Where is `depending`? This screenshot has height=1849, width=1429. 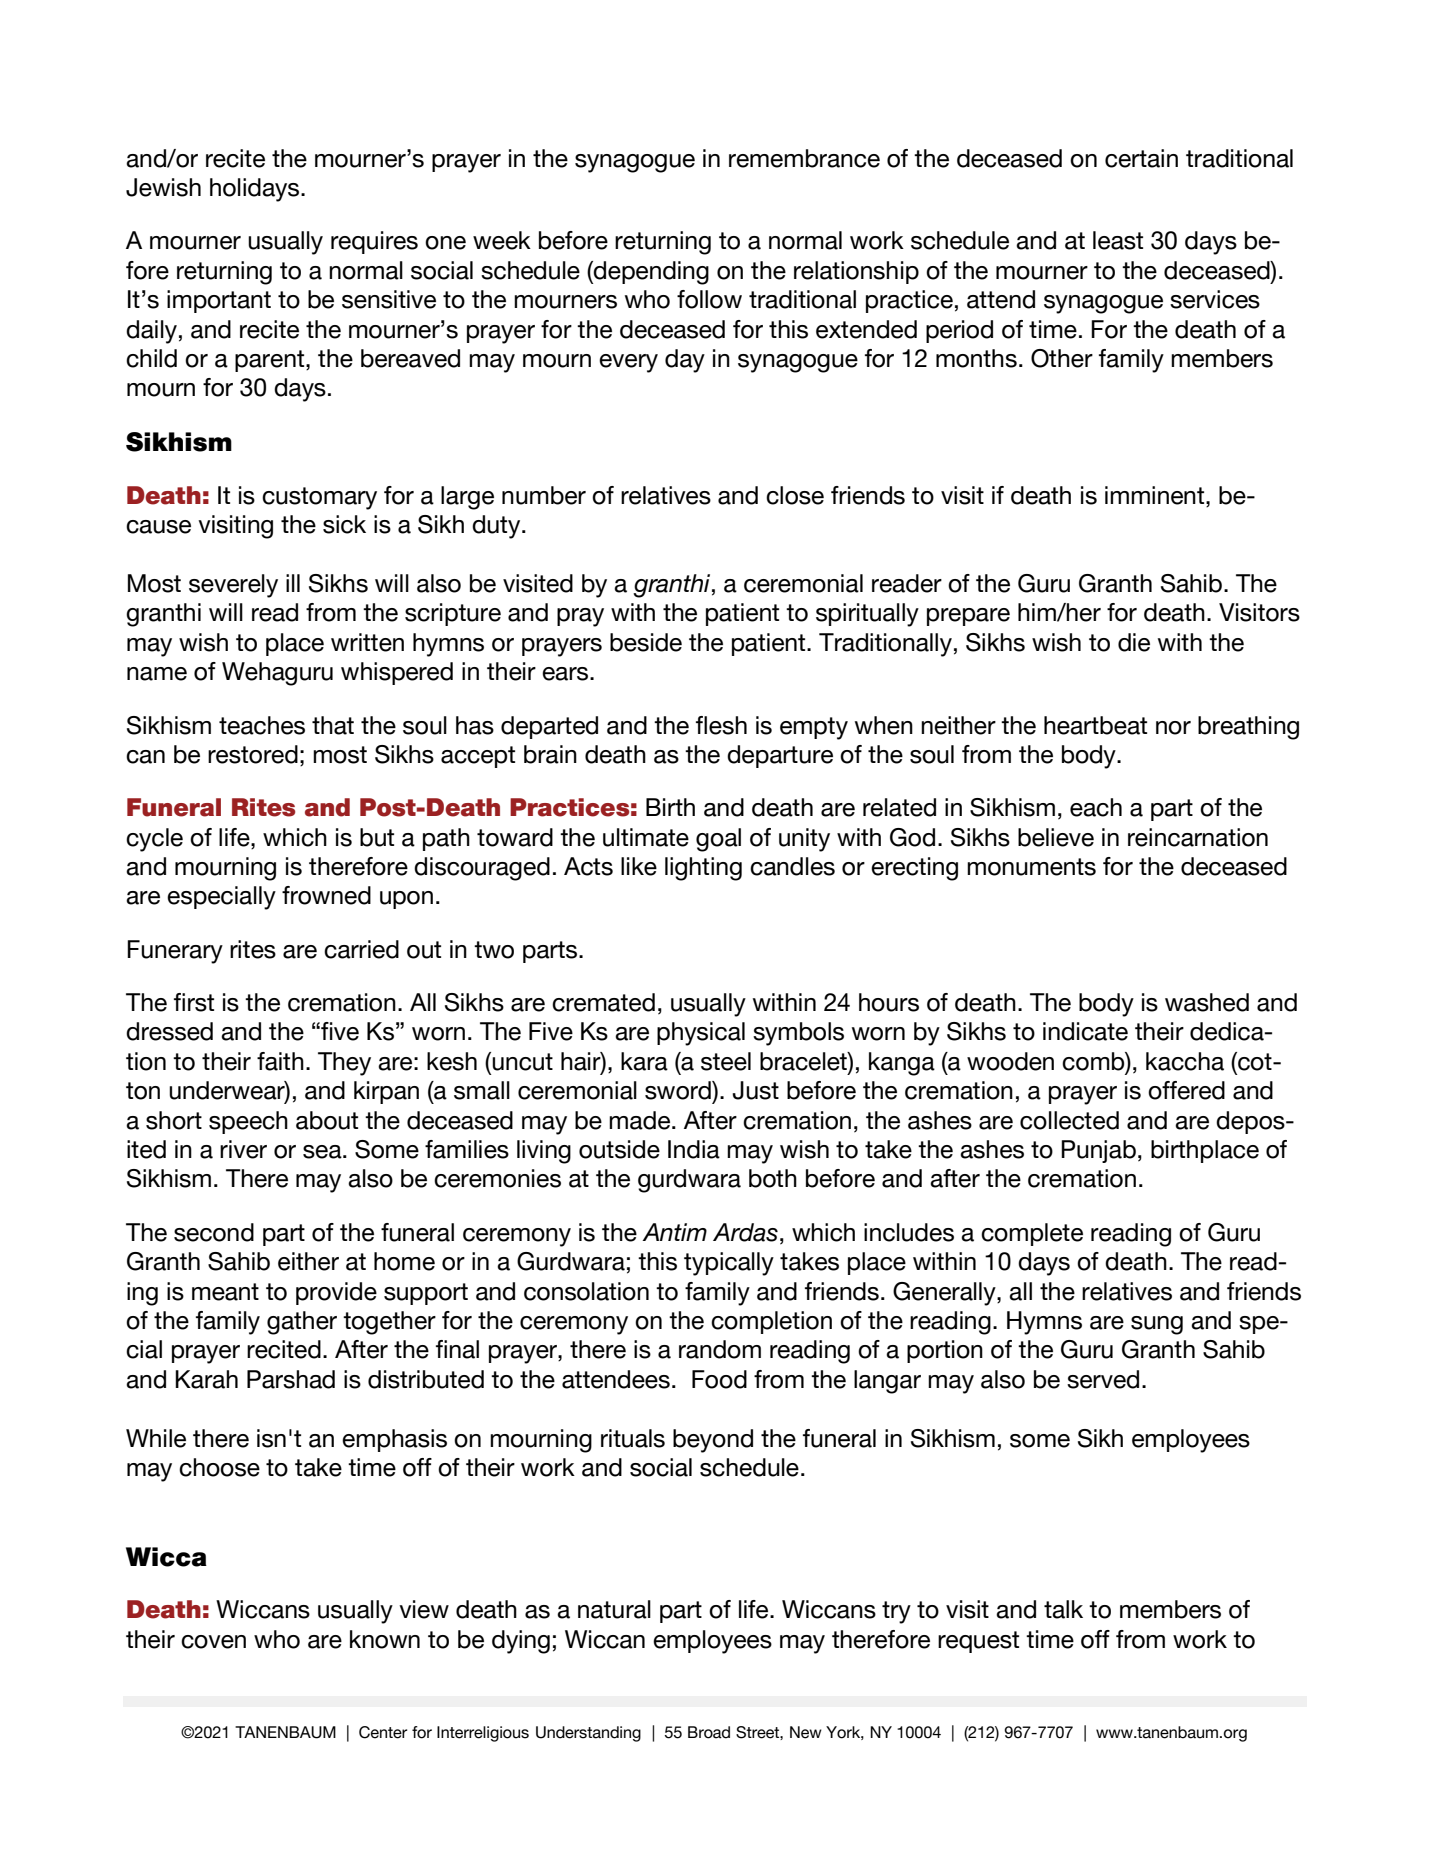
depending is located at coordinates (650, 273).
